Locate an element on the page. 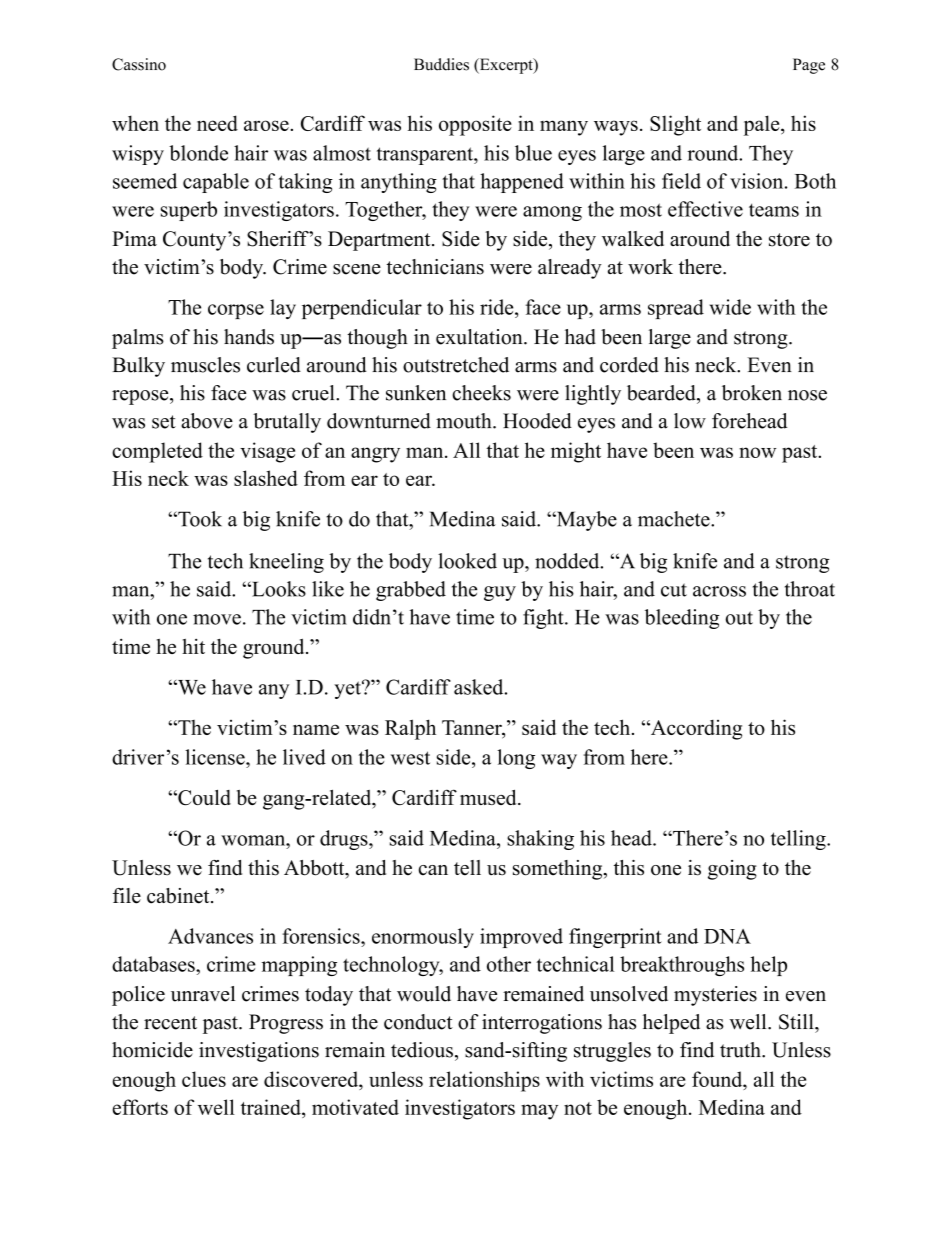 The width and height of the document is (952, 1233). going is located at coordinates (732, 870).
